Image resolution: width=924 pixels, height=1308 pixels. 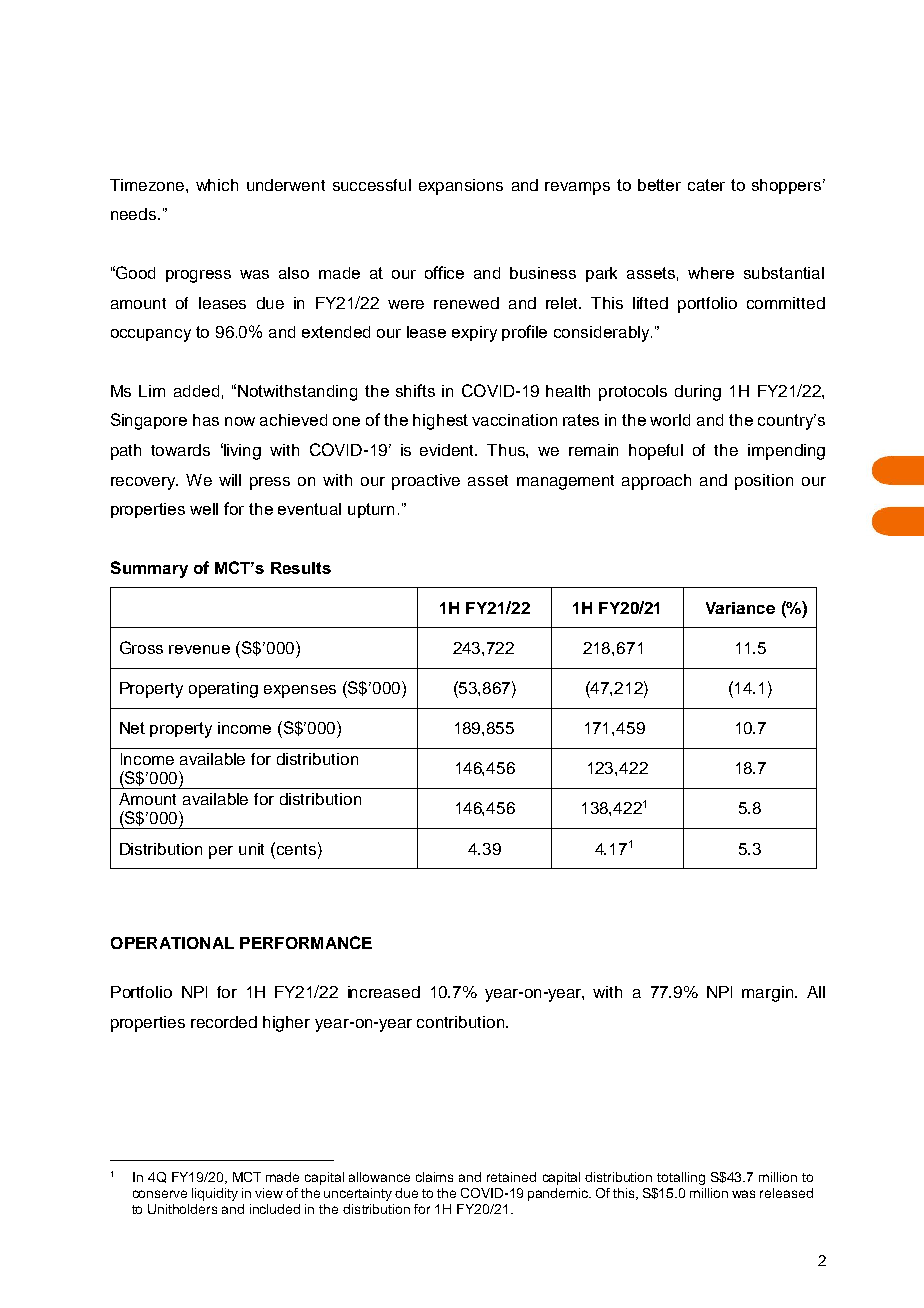 I want to click on operating, so click(x=223, y=690).
